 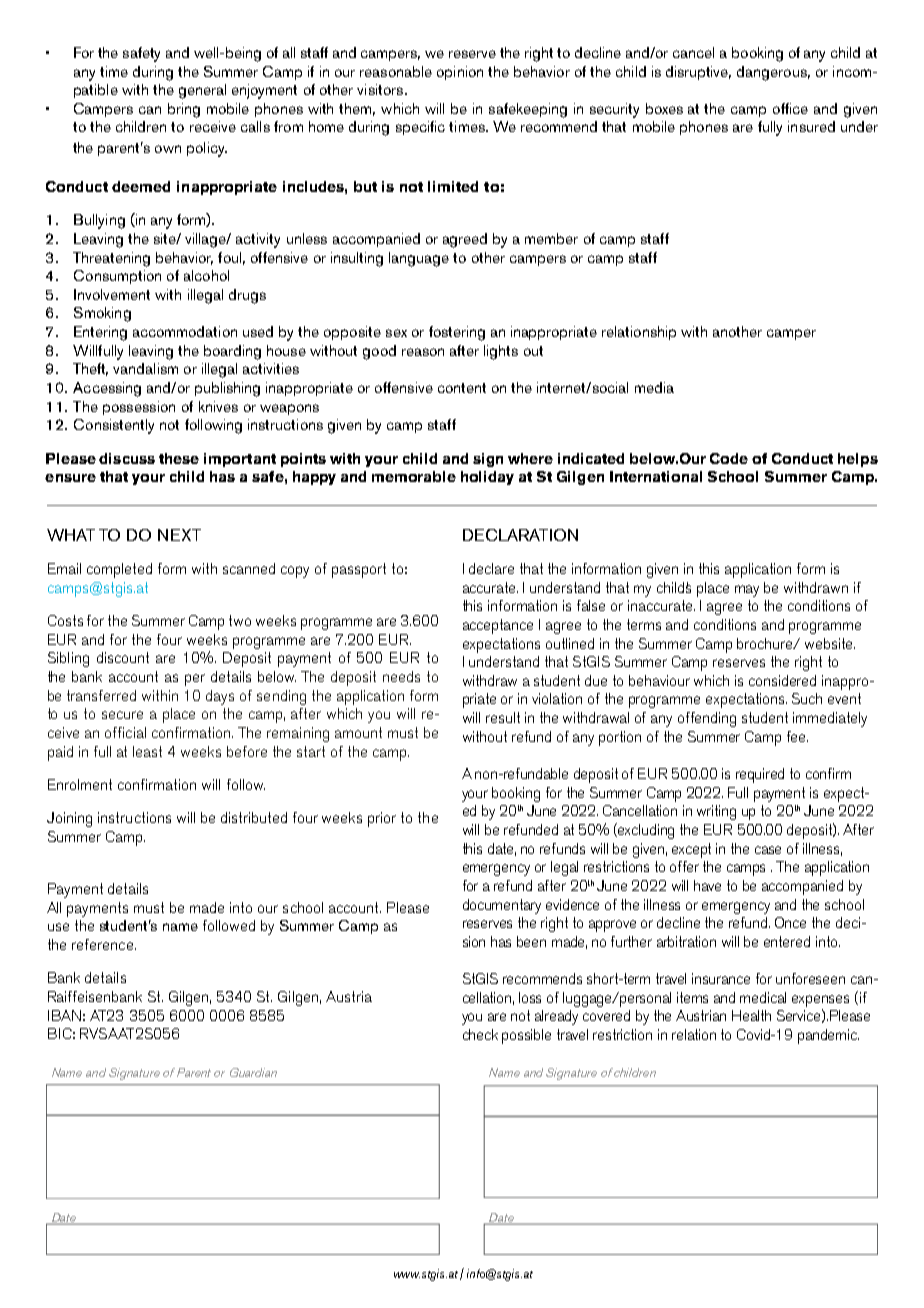 I want to click on opinion, so click(x=460, y=73).
